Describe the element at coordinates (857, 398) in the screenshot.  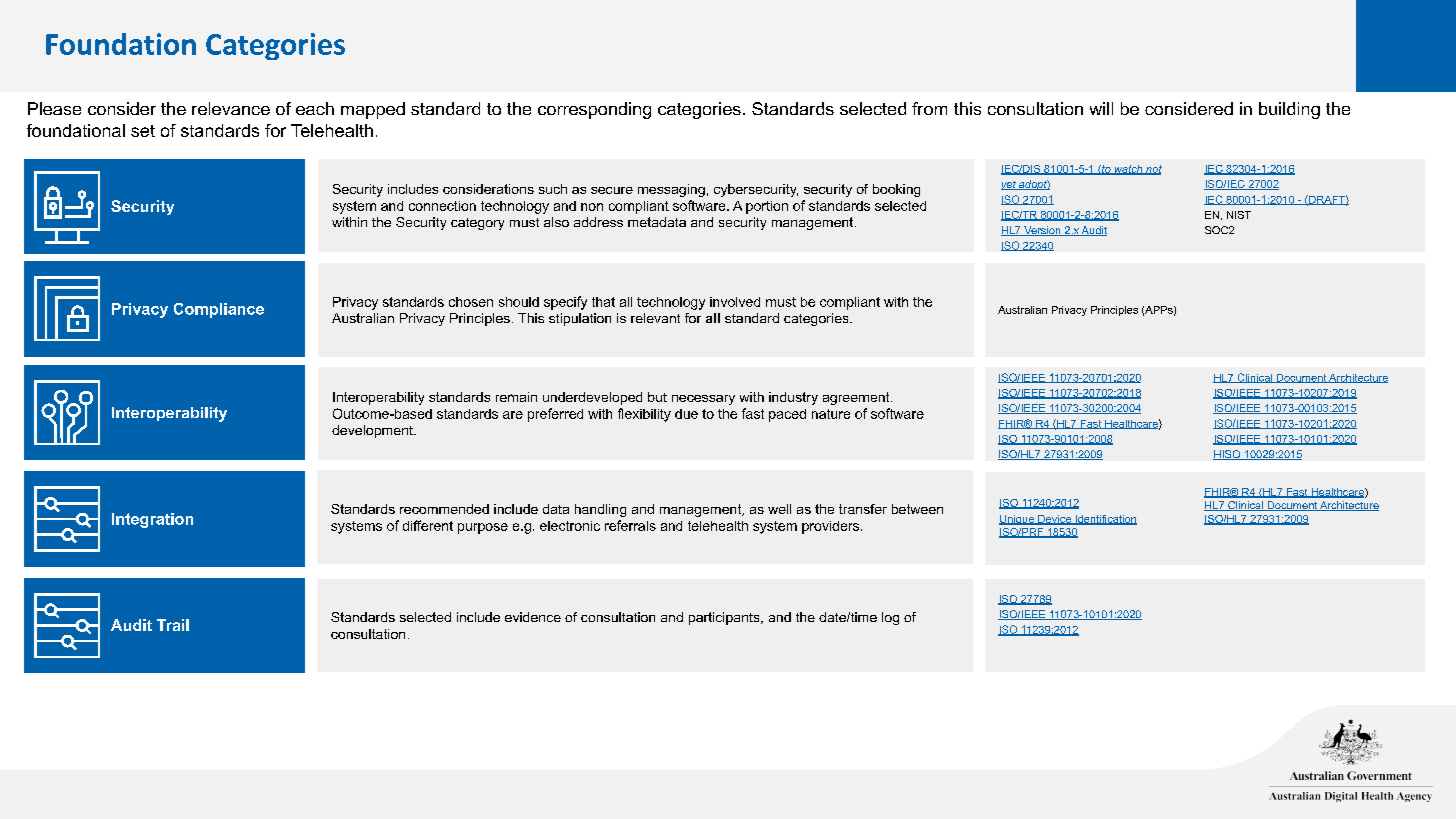
I see `agreement` at that location.
